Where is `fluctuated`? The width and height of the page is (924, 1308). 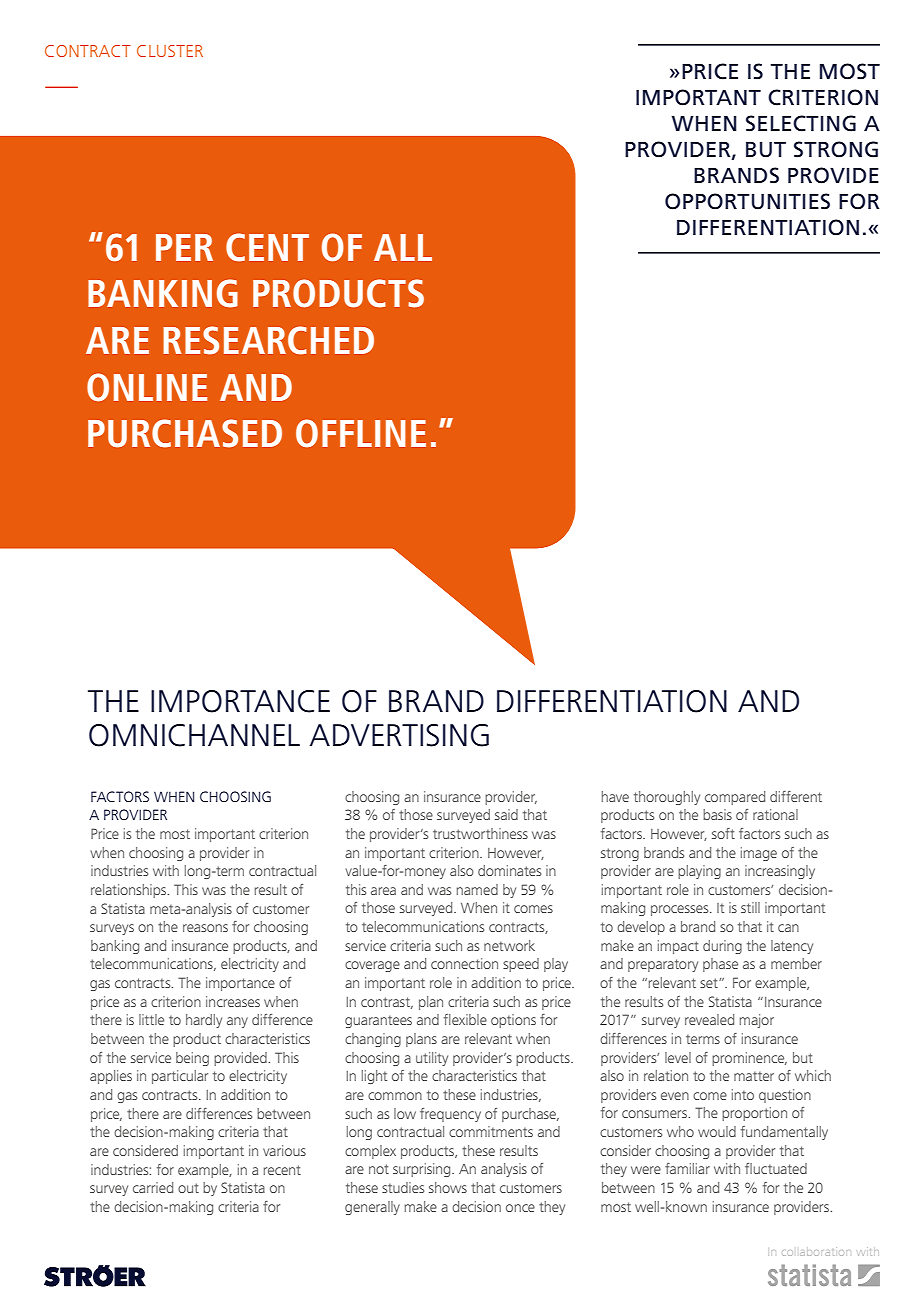
fluctuated is located at coordinates (776, 1168).
